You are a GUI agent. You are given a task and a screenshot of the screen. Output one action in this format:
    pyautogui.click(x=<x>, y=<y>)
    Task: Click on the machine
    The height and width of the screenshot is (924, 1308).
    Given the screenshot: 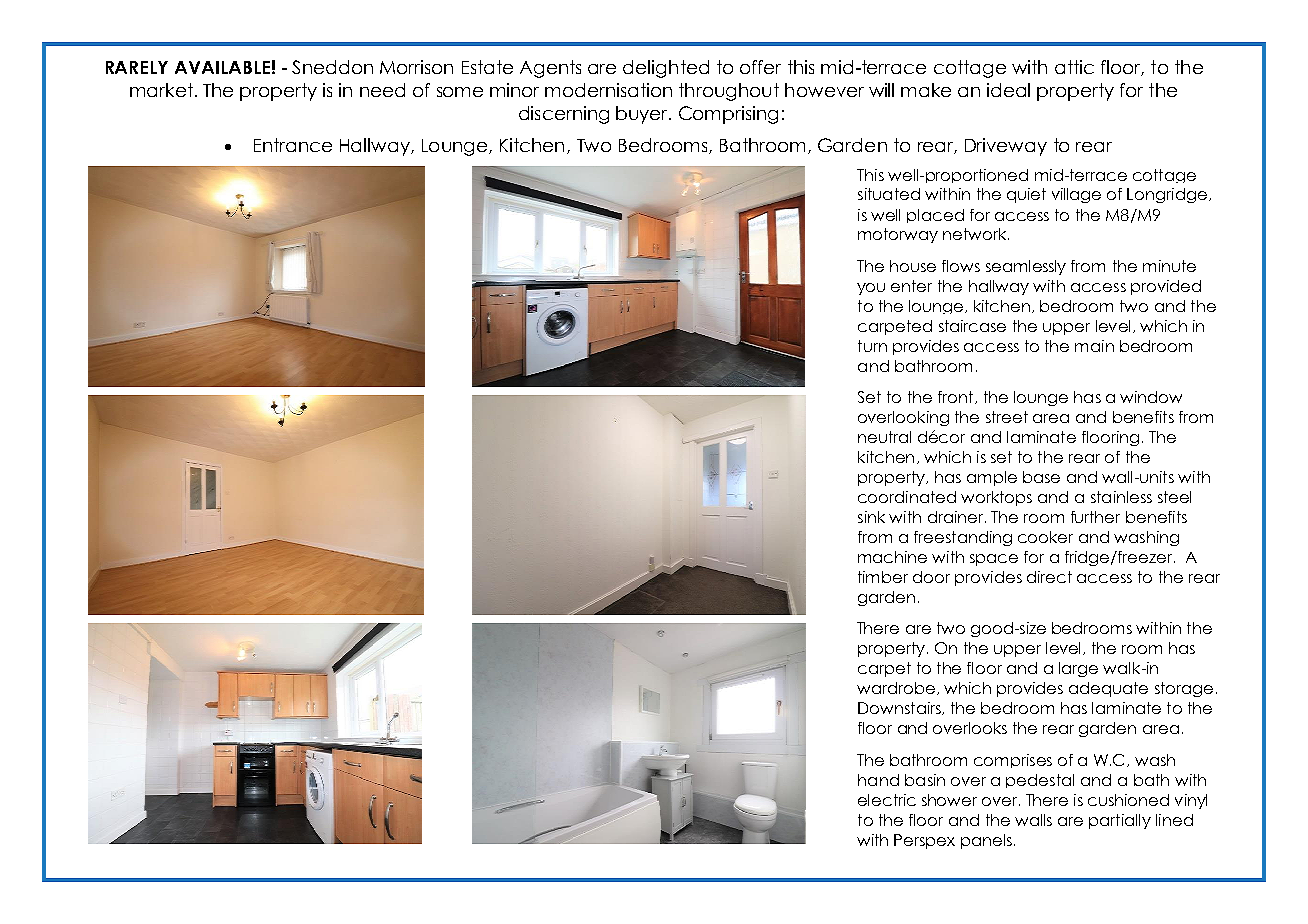 What is the action you would take?
    pyautogui.click(x=892, y=557)
